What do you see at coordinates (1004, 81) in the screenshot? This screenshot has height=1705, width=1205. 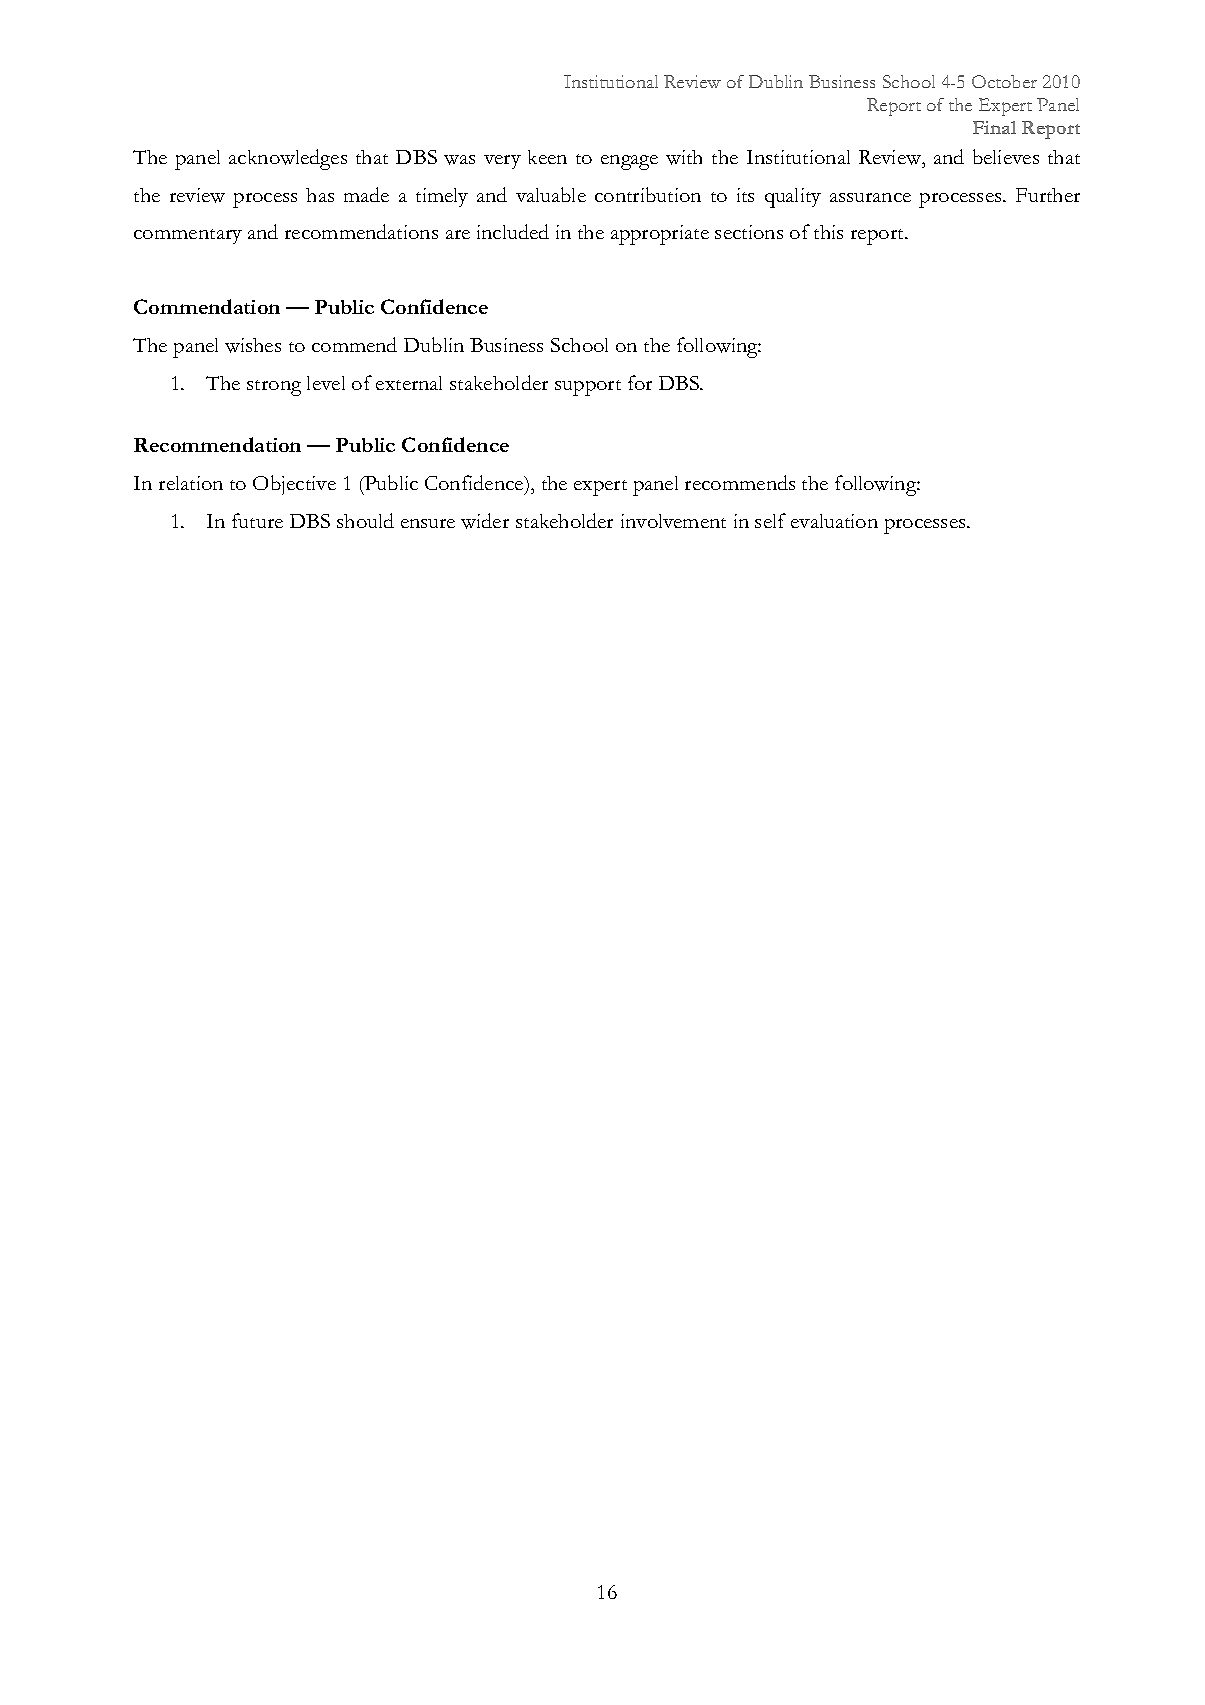 I see `October` at bounding box center [1004, 81].
